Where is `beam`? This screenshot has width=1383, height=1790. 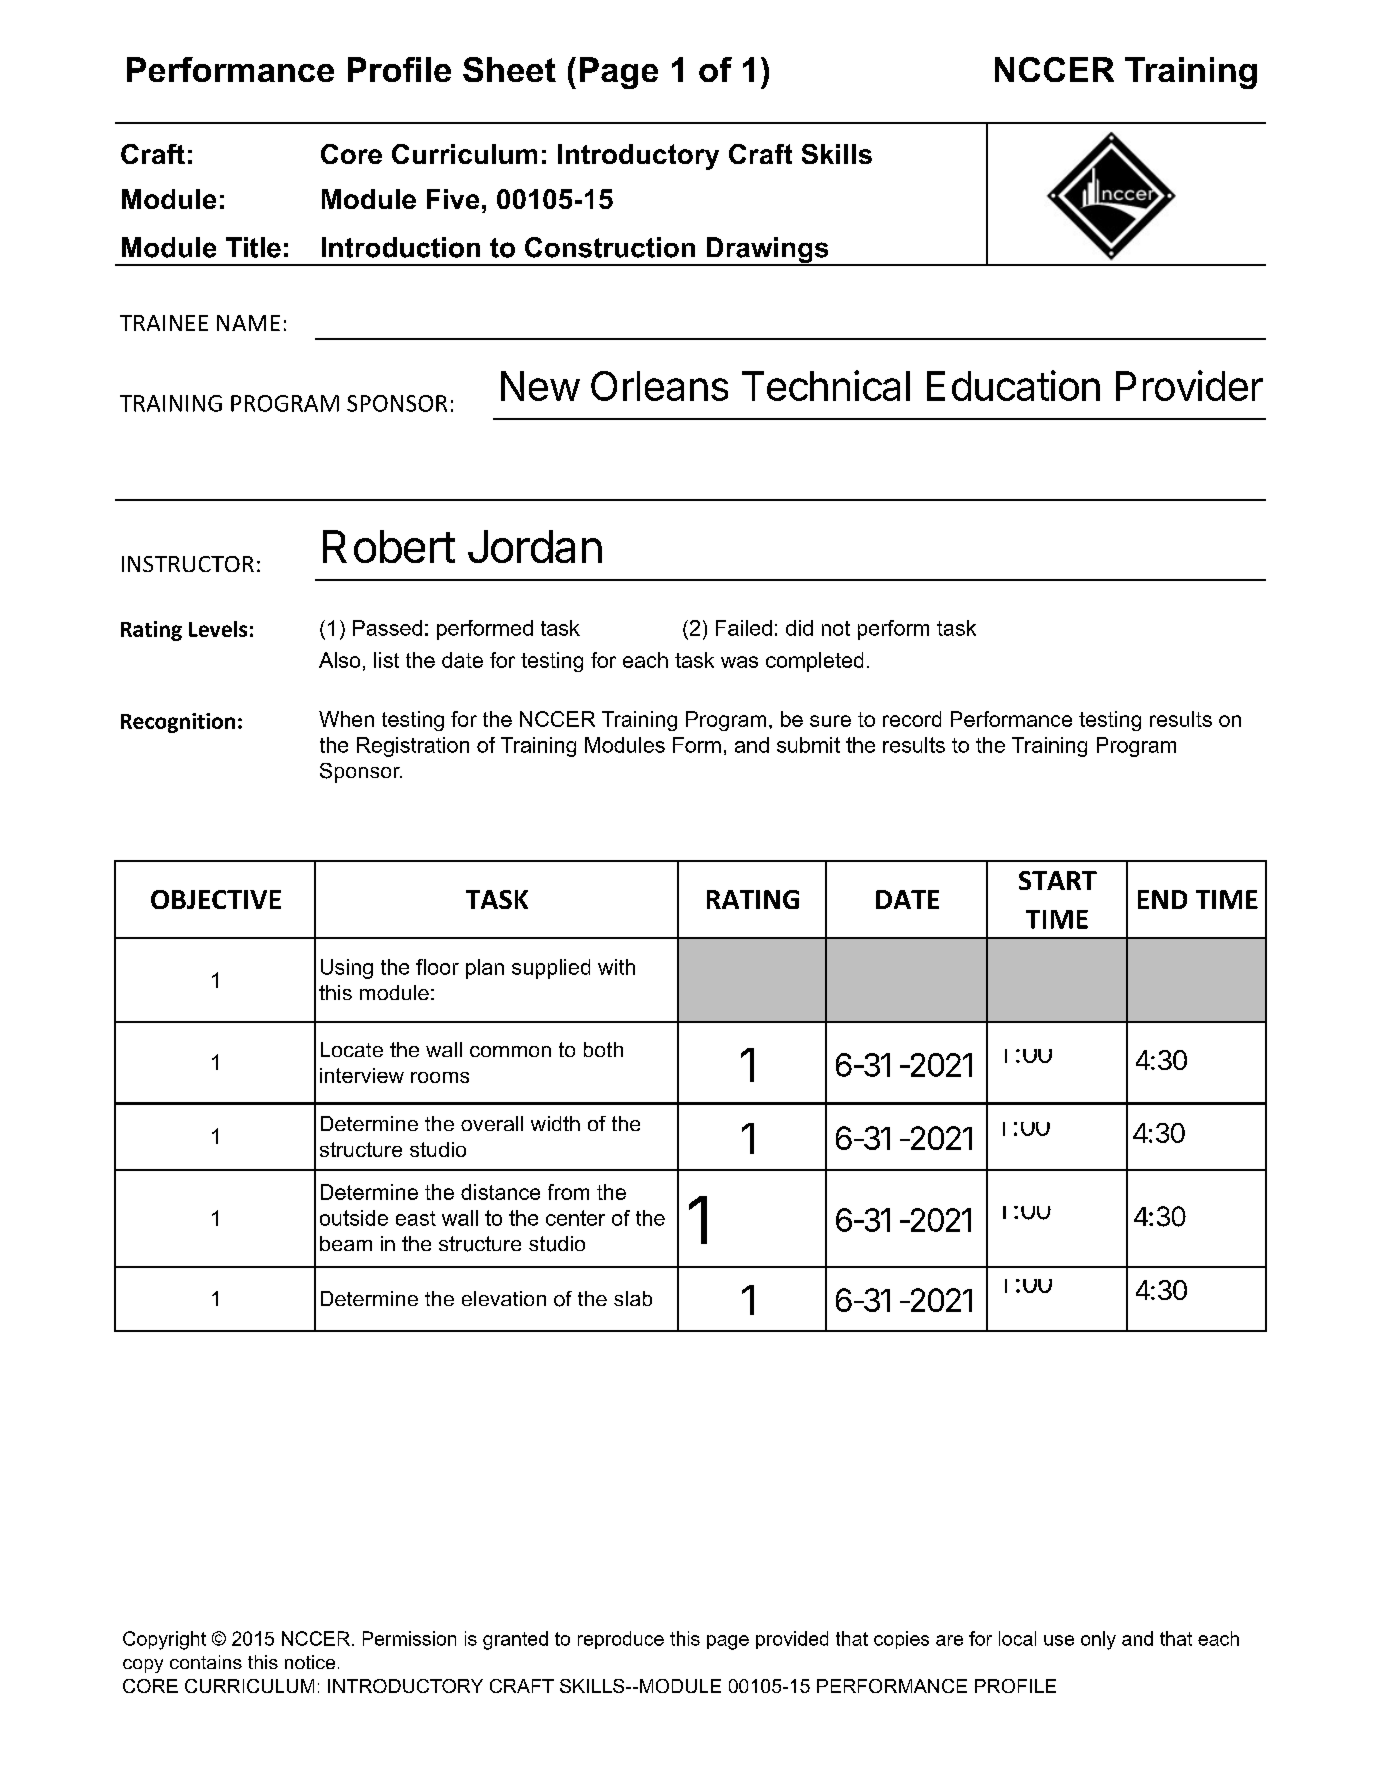
beam is located at coordinates (346, 1243).
